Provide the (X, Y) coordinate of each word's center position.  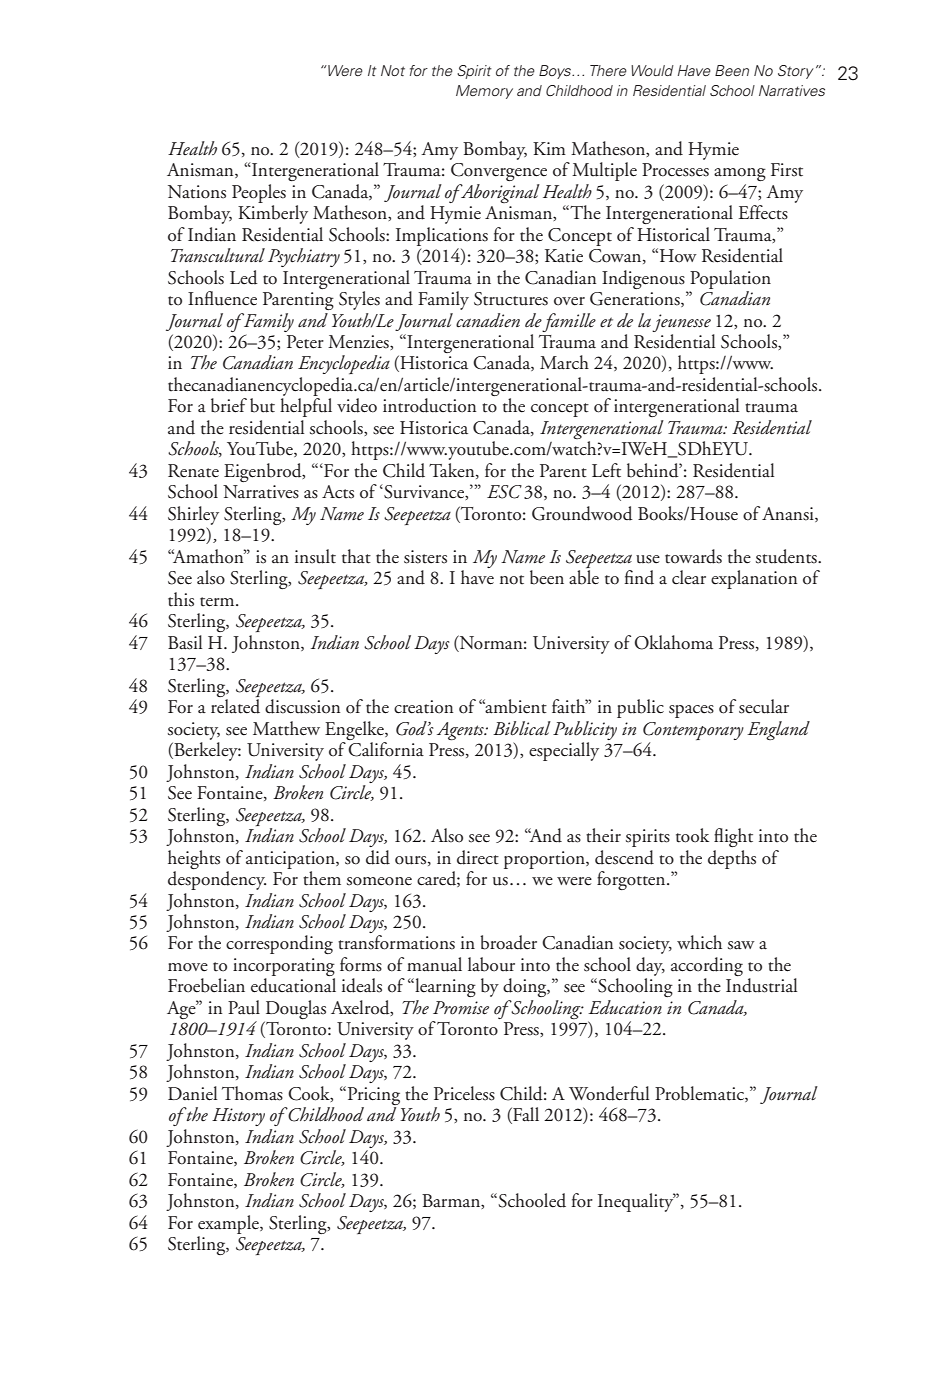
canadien (488, 320)
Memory (484, 92)
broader (508, 942)
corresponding (279, 944)
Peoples (259, 193)
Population (730, 279)
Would (652, 70)
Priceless (464, 1093)
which (699, 942)
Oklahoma (674, 642)
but (262, 405)
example (229, 1224)
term (218, 602)
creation (423, 707)
